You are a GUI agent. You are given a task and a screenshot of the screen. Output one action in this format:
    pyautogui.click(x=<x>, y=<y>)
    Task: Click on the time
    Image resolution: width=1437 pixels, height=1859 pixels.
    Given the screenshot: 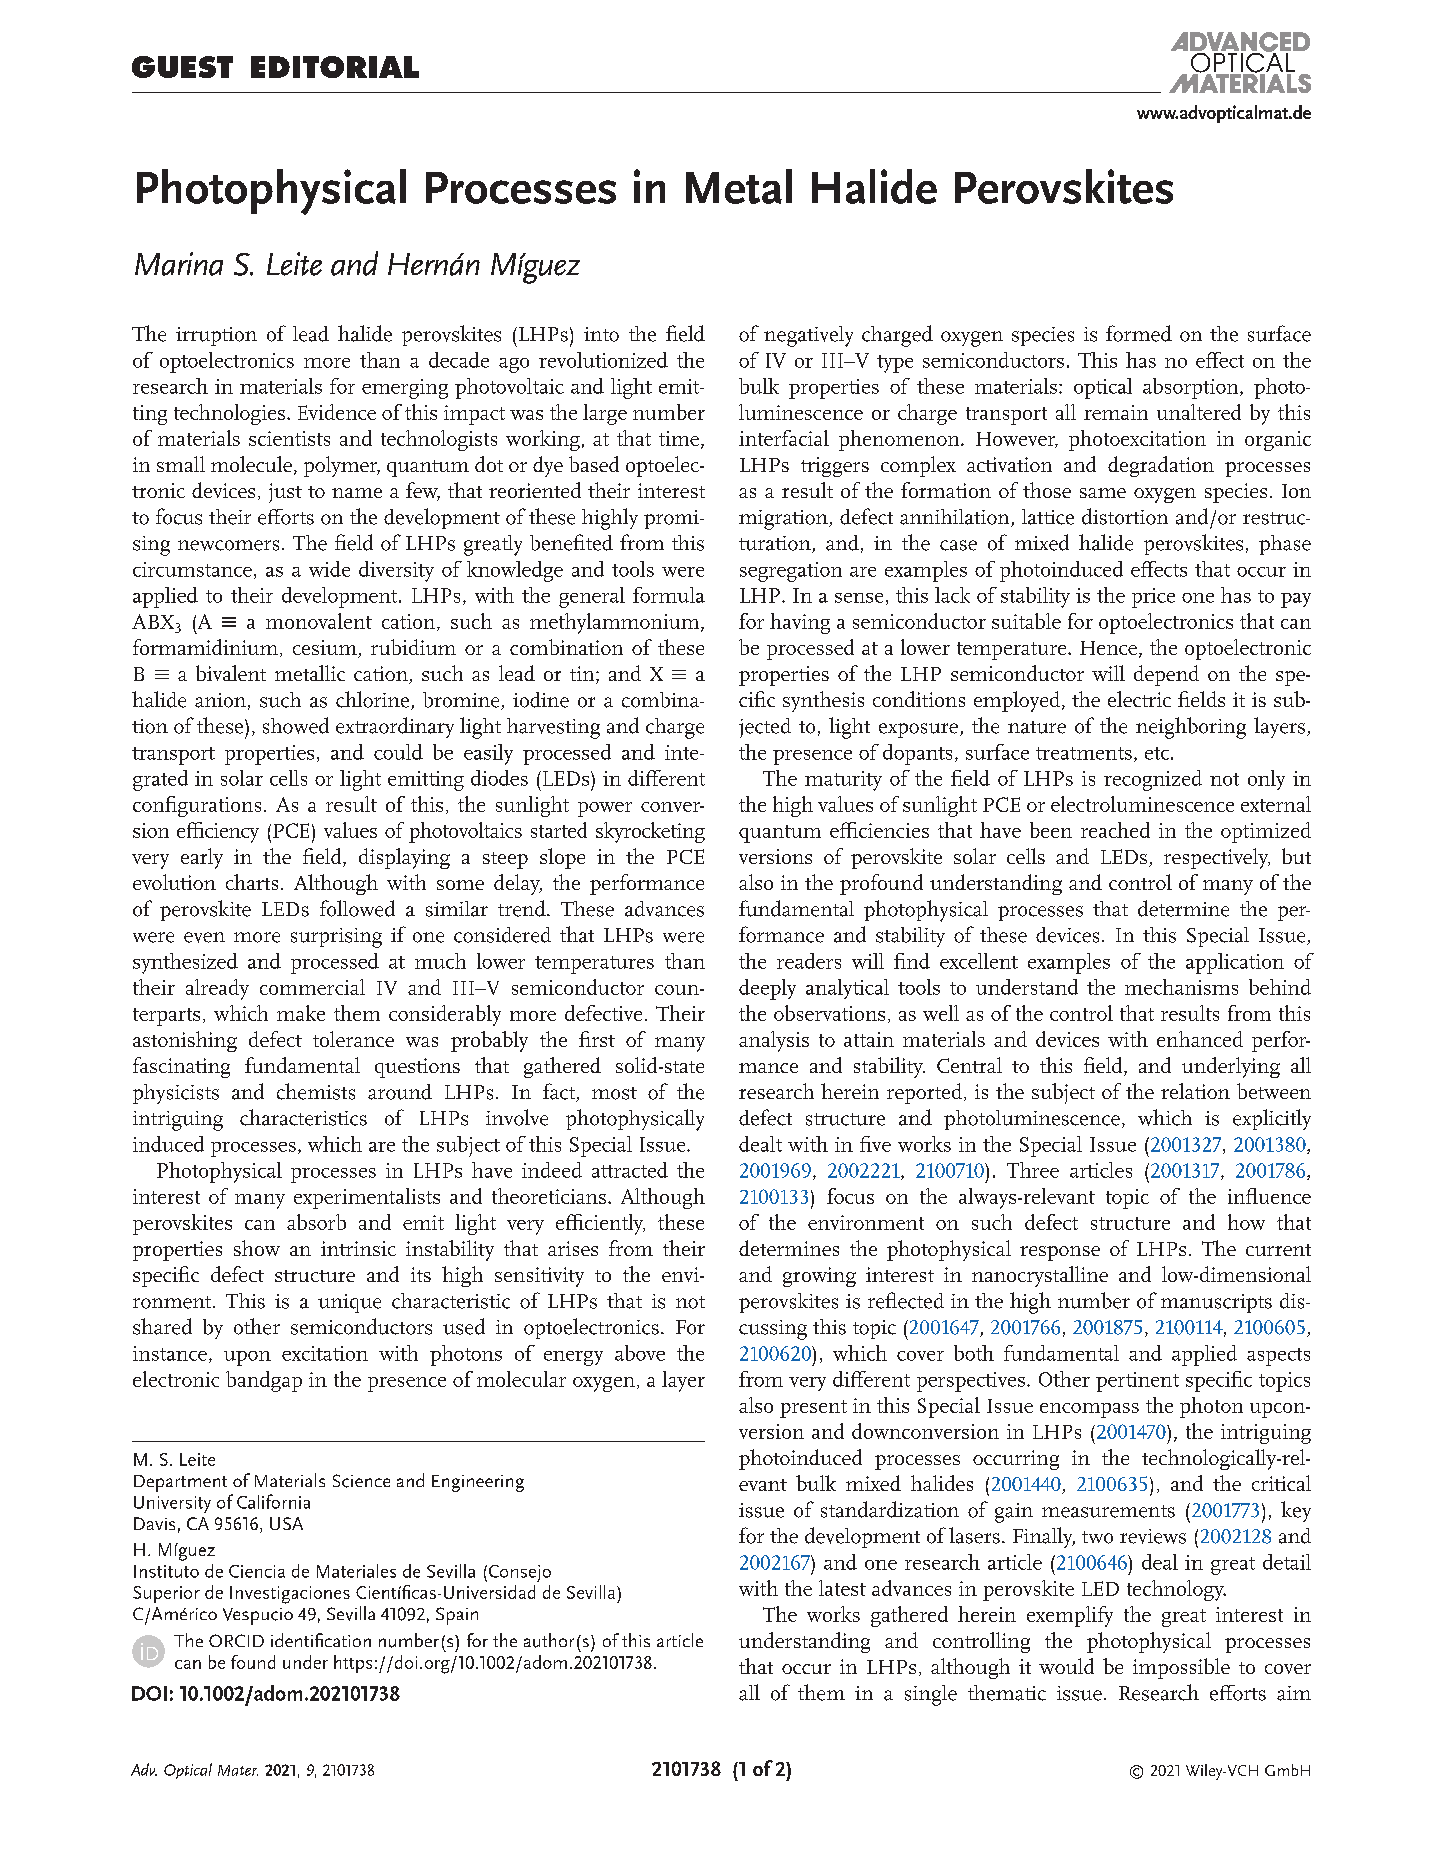 What is the action you would take?
    pyautogui.click(x=680, y=440)
